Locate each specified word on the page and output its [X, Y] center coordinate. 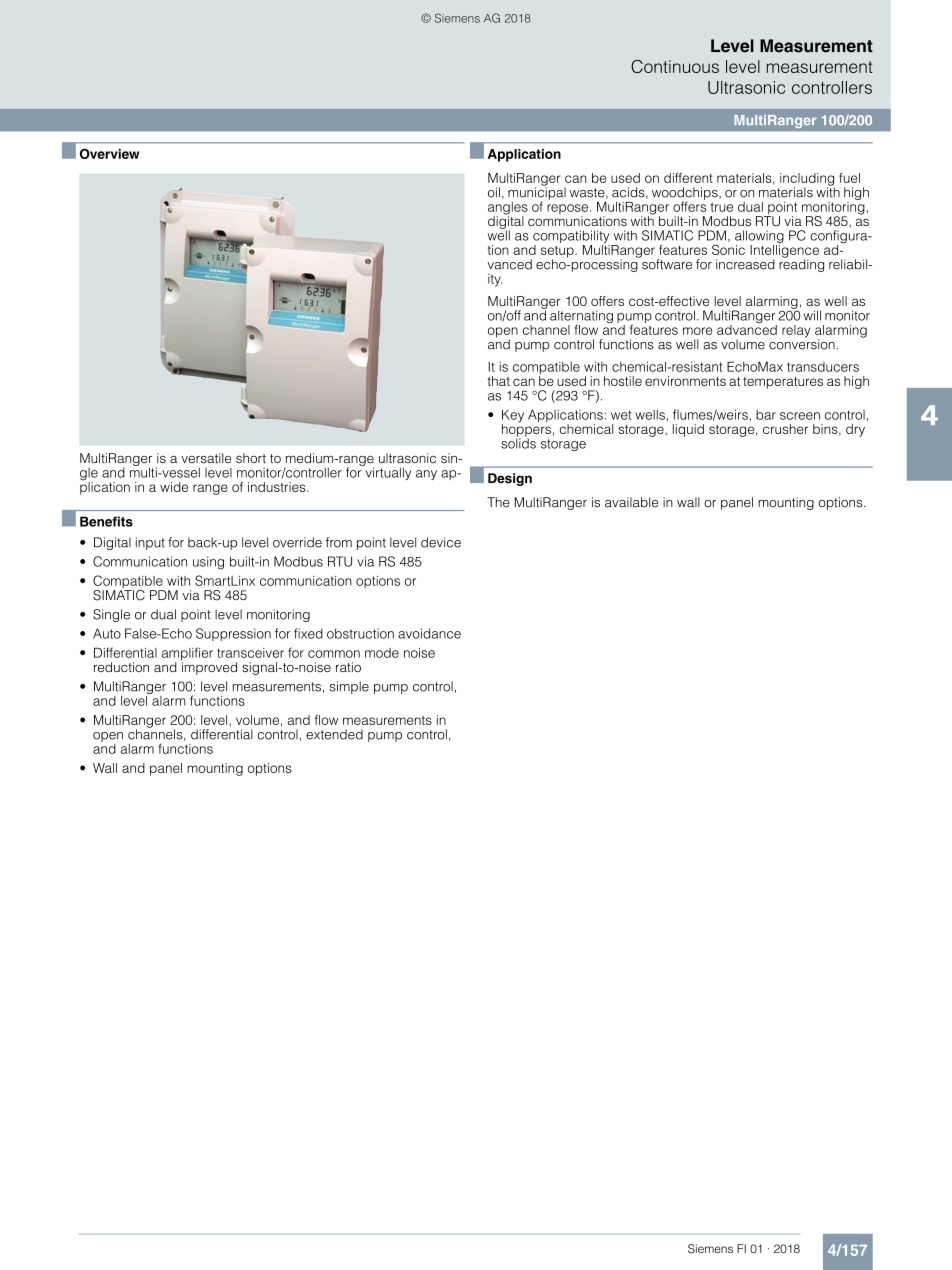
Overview [109, 153]
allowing [759, 238]
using [208, 563]
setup [558, 253]
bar [766, 415]
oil [494, 192]
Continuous [675, 66]
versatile [206, 458]
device [441, 542]
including [807, 180]
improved [209, 667]
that [498, 381]
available [631, 502]
